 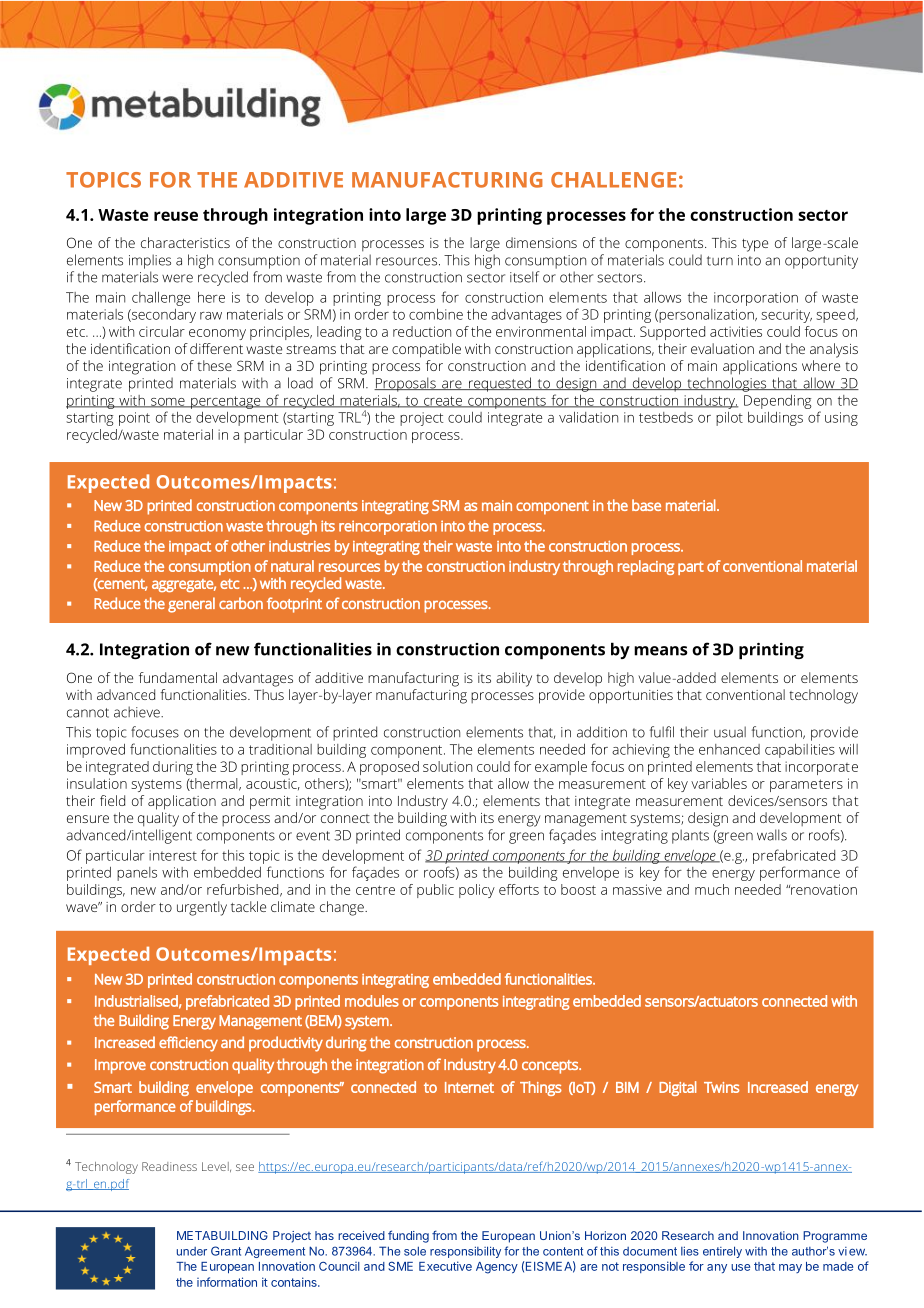 What do you see at coordinates (443, 402) in the screenshot?
I see `create` at bounding box center [443, 402].
